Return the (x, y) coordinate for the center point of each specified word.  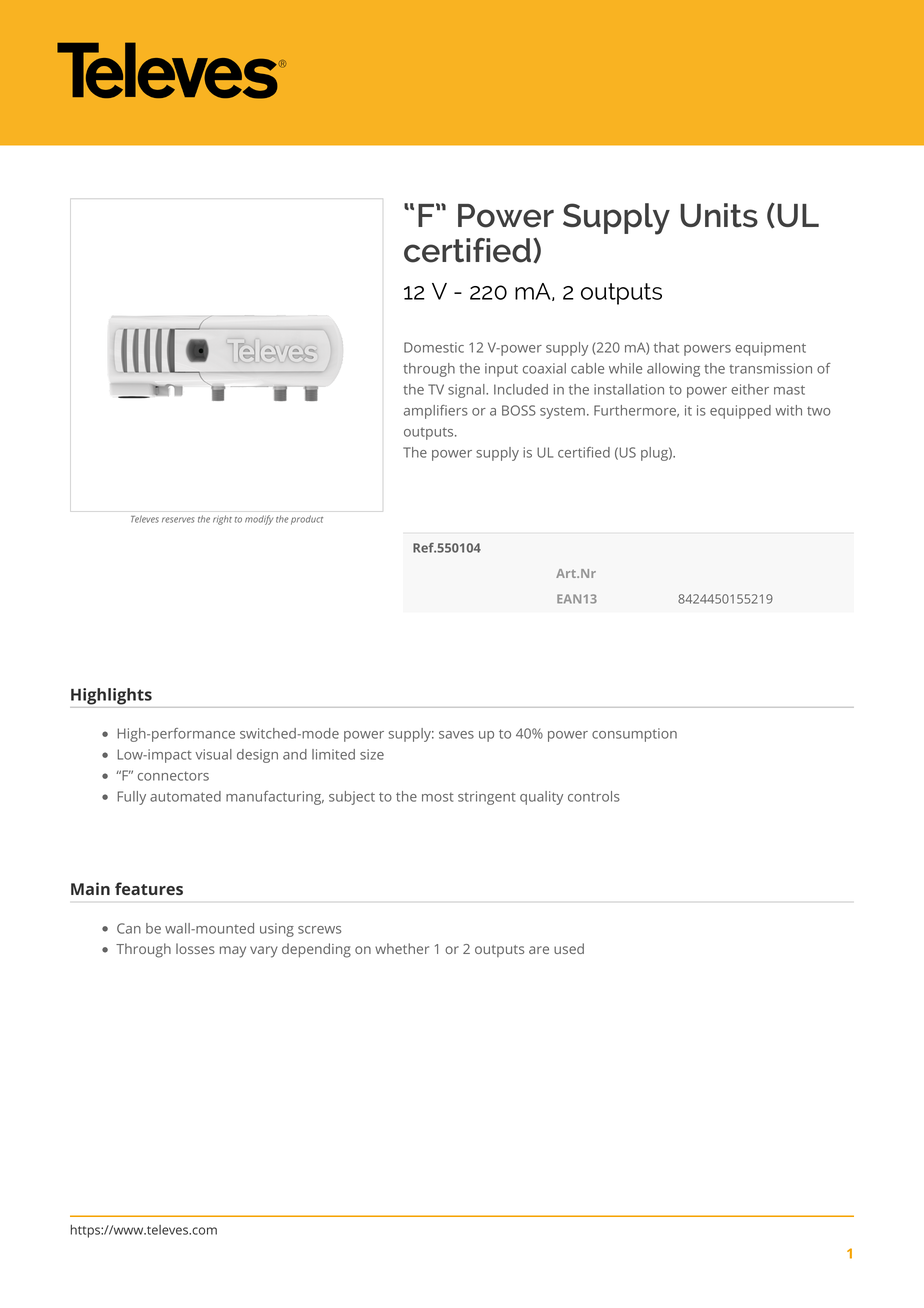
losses (195, 948)
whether (402, 948)
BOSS (519, 410)
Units (719, 215)
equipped (740, 412)
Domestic (434, 347)
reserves (178, 520)
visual (213, 754)
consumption (634, 735)
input (501, 370)
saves (456, 735)
